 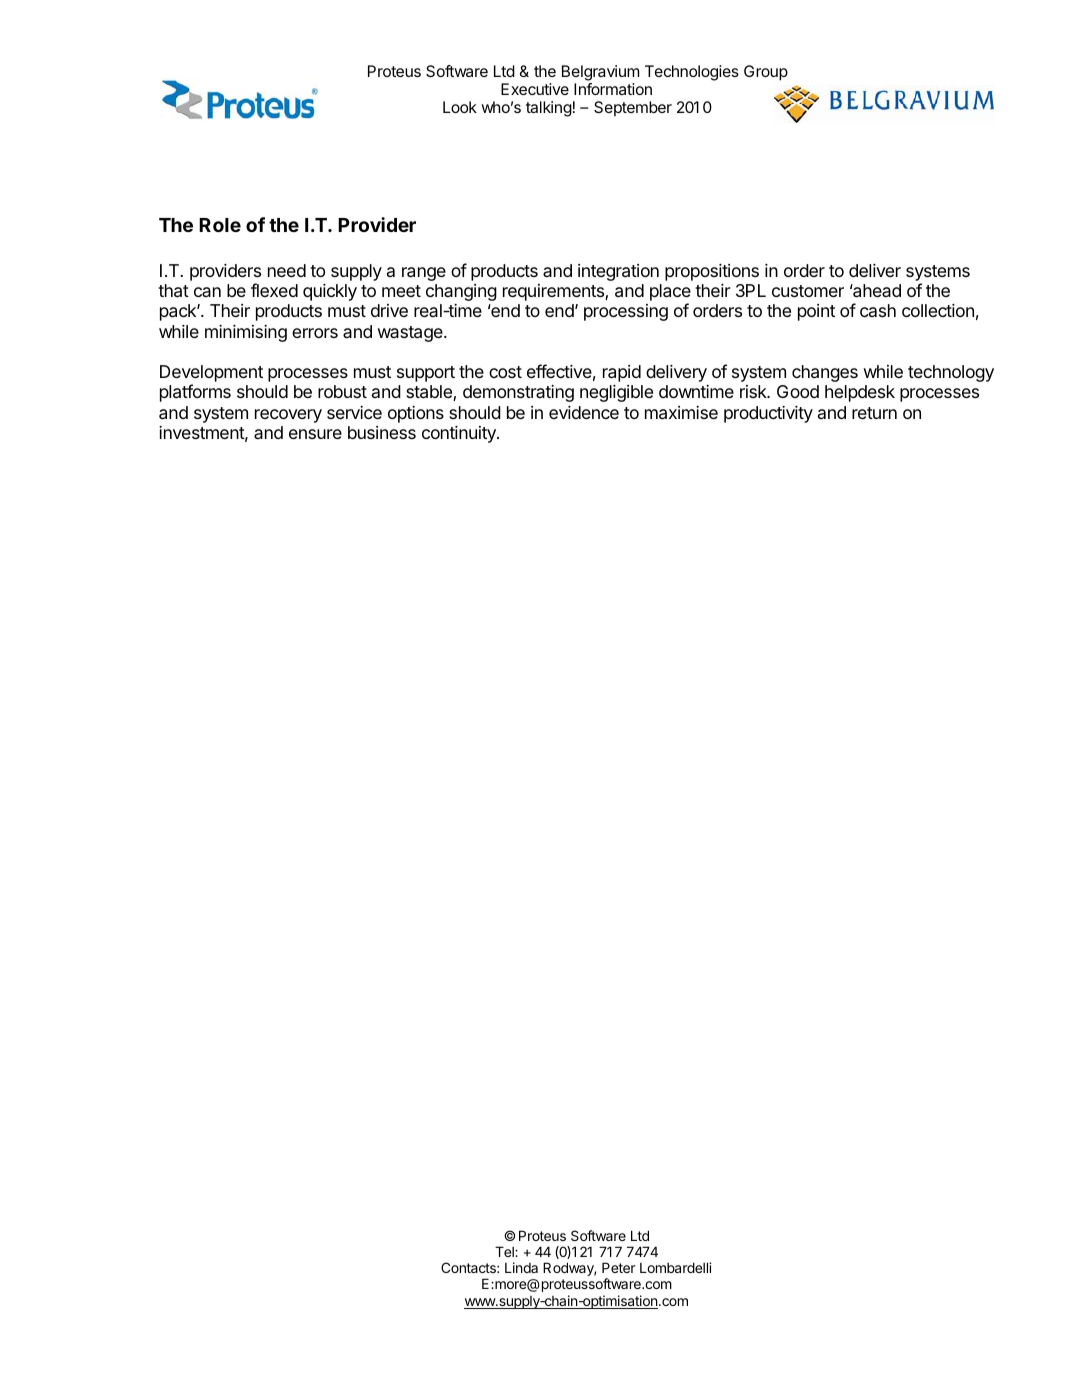 What do you see at coordinates (874, 413) in the screenshot?
I see `return` at bounding box center [874, 413].
